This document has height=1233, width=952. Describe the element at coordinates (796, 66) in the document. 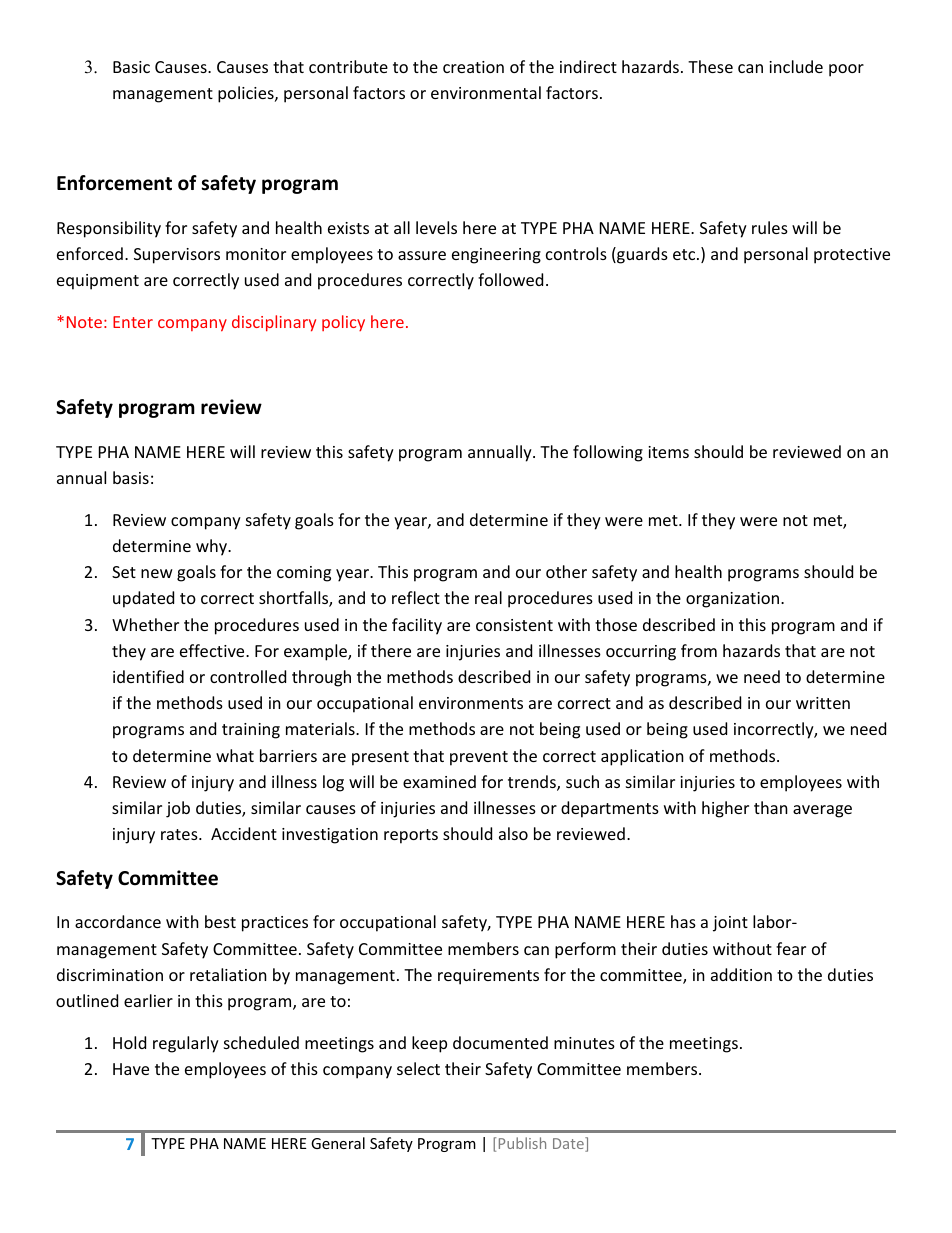

I see `include` at that location.
